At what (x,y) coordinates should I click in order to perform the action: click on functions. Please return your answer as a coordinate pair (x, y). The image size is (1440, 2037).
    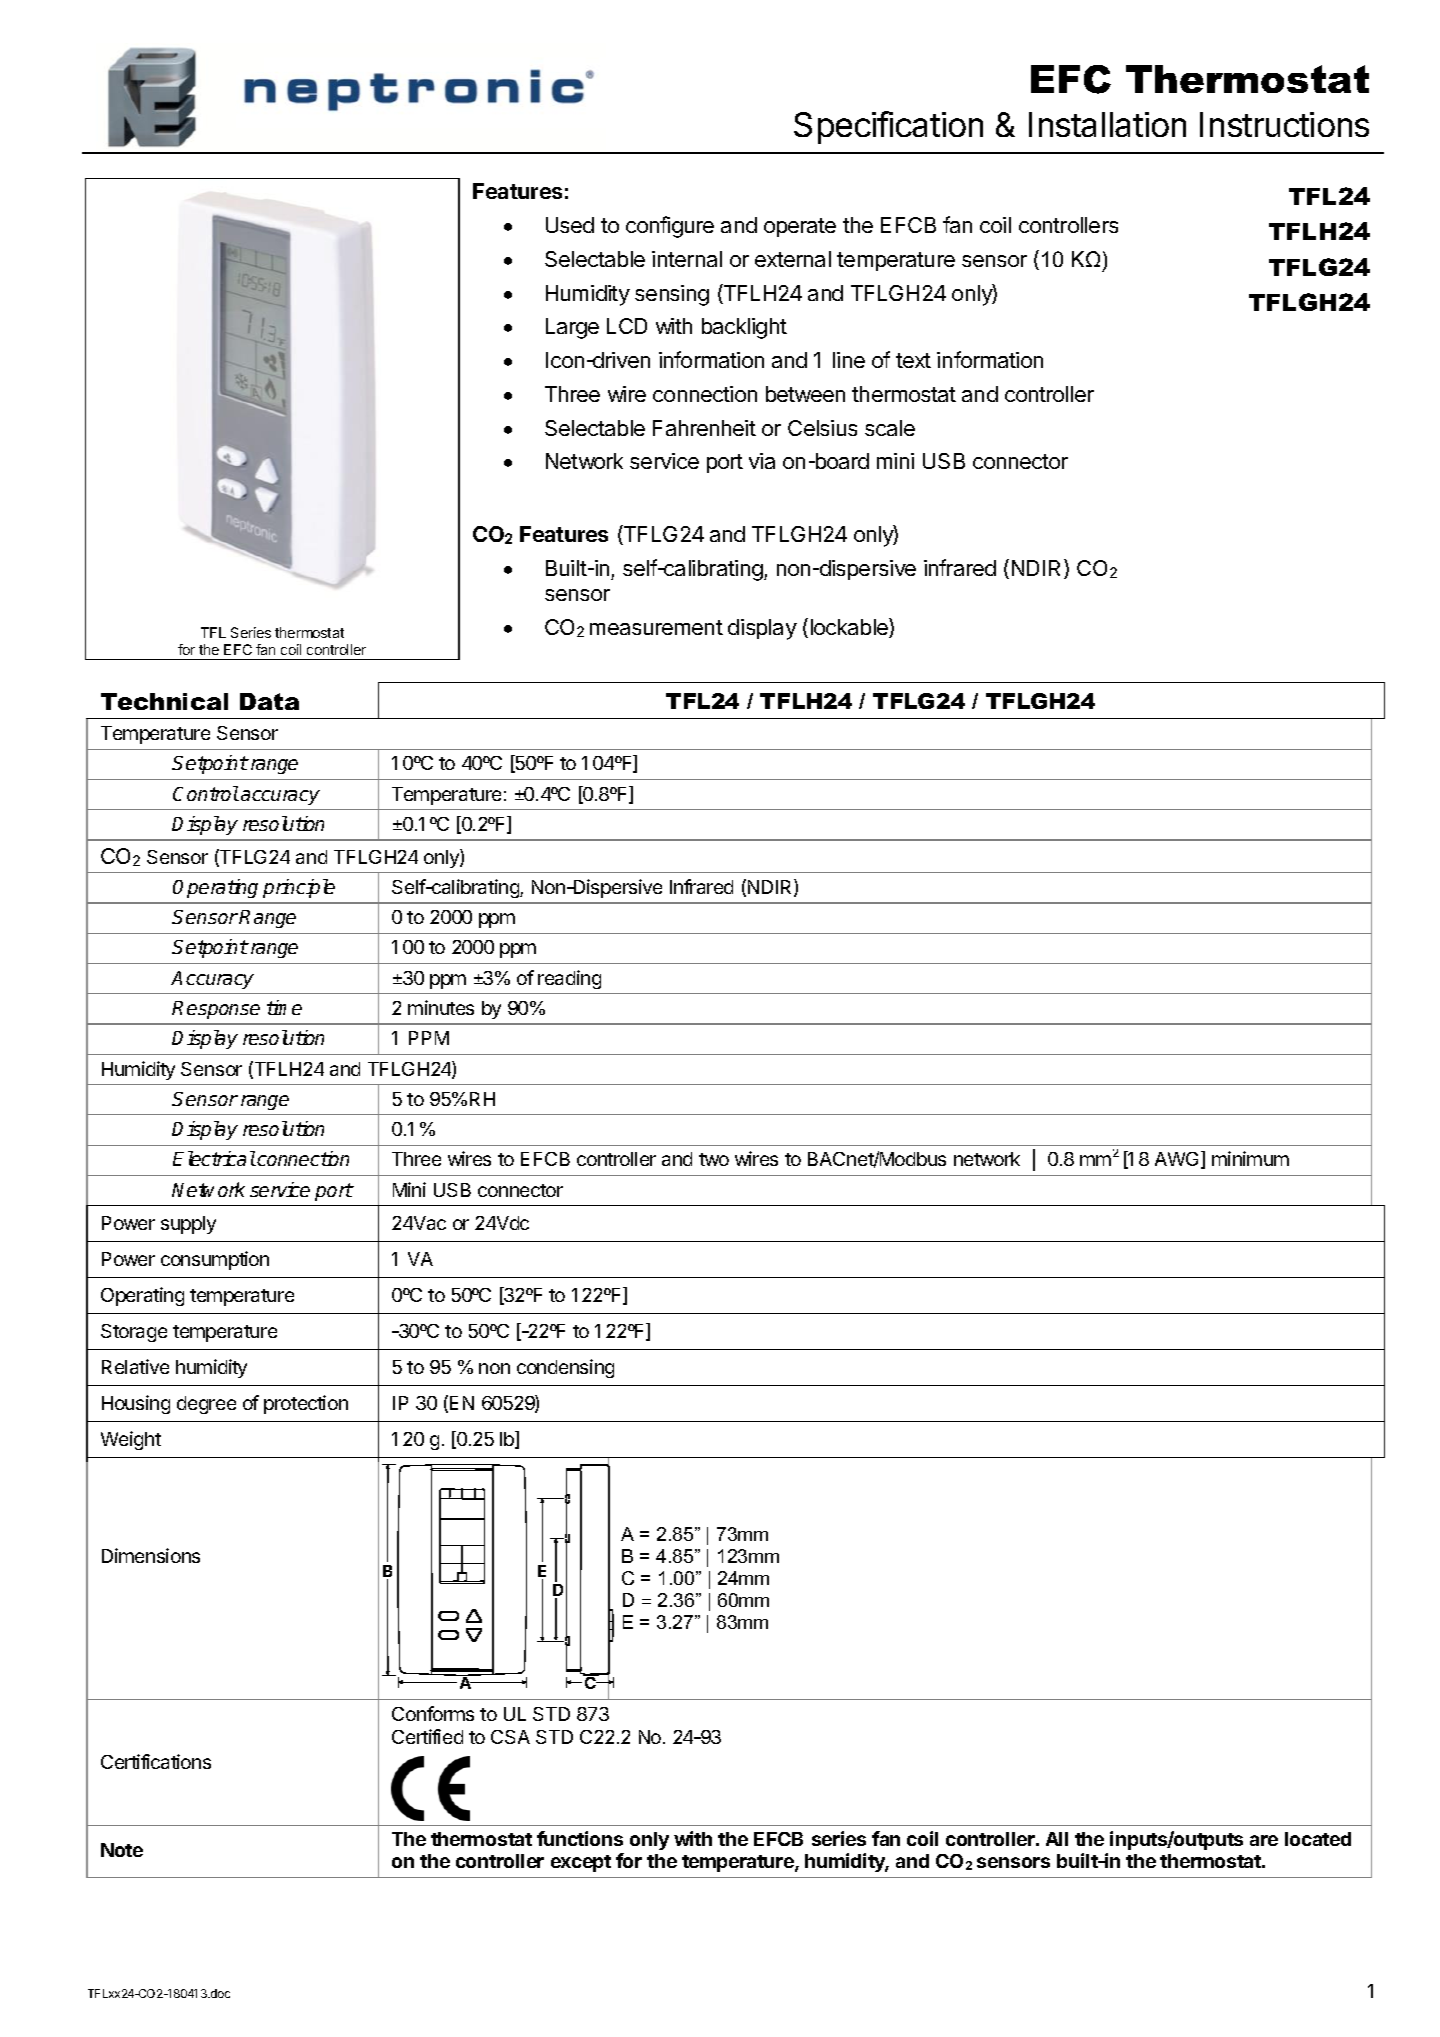
    Looking at the image, I should click on (580, 1838).
